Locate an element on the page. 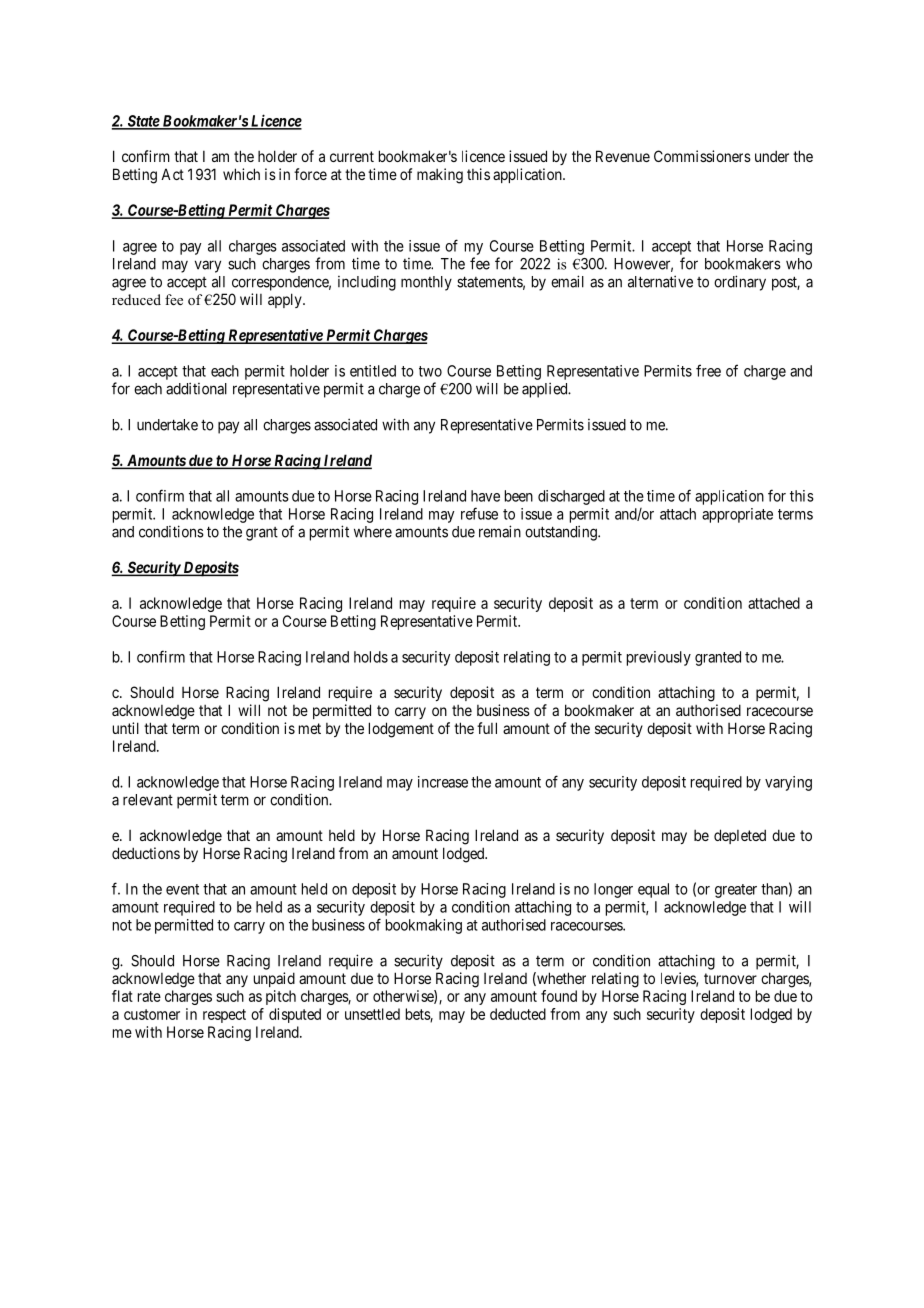 This document has width=924, height=1308. turnover is located at coordinates (730, 978).
